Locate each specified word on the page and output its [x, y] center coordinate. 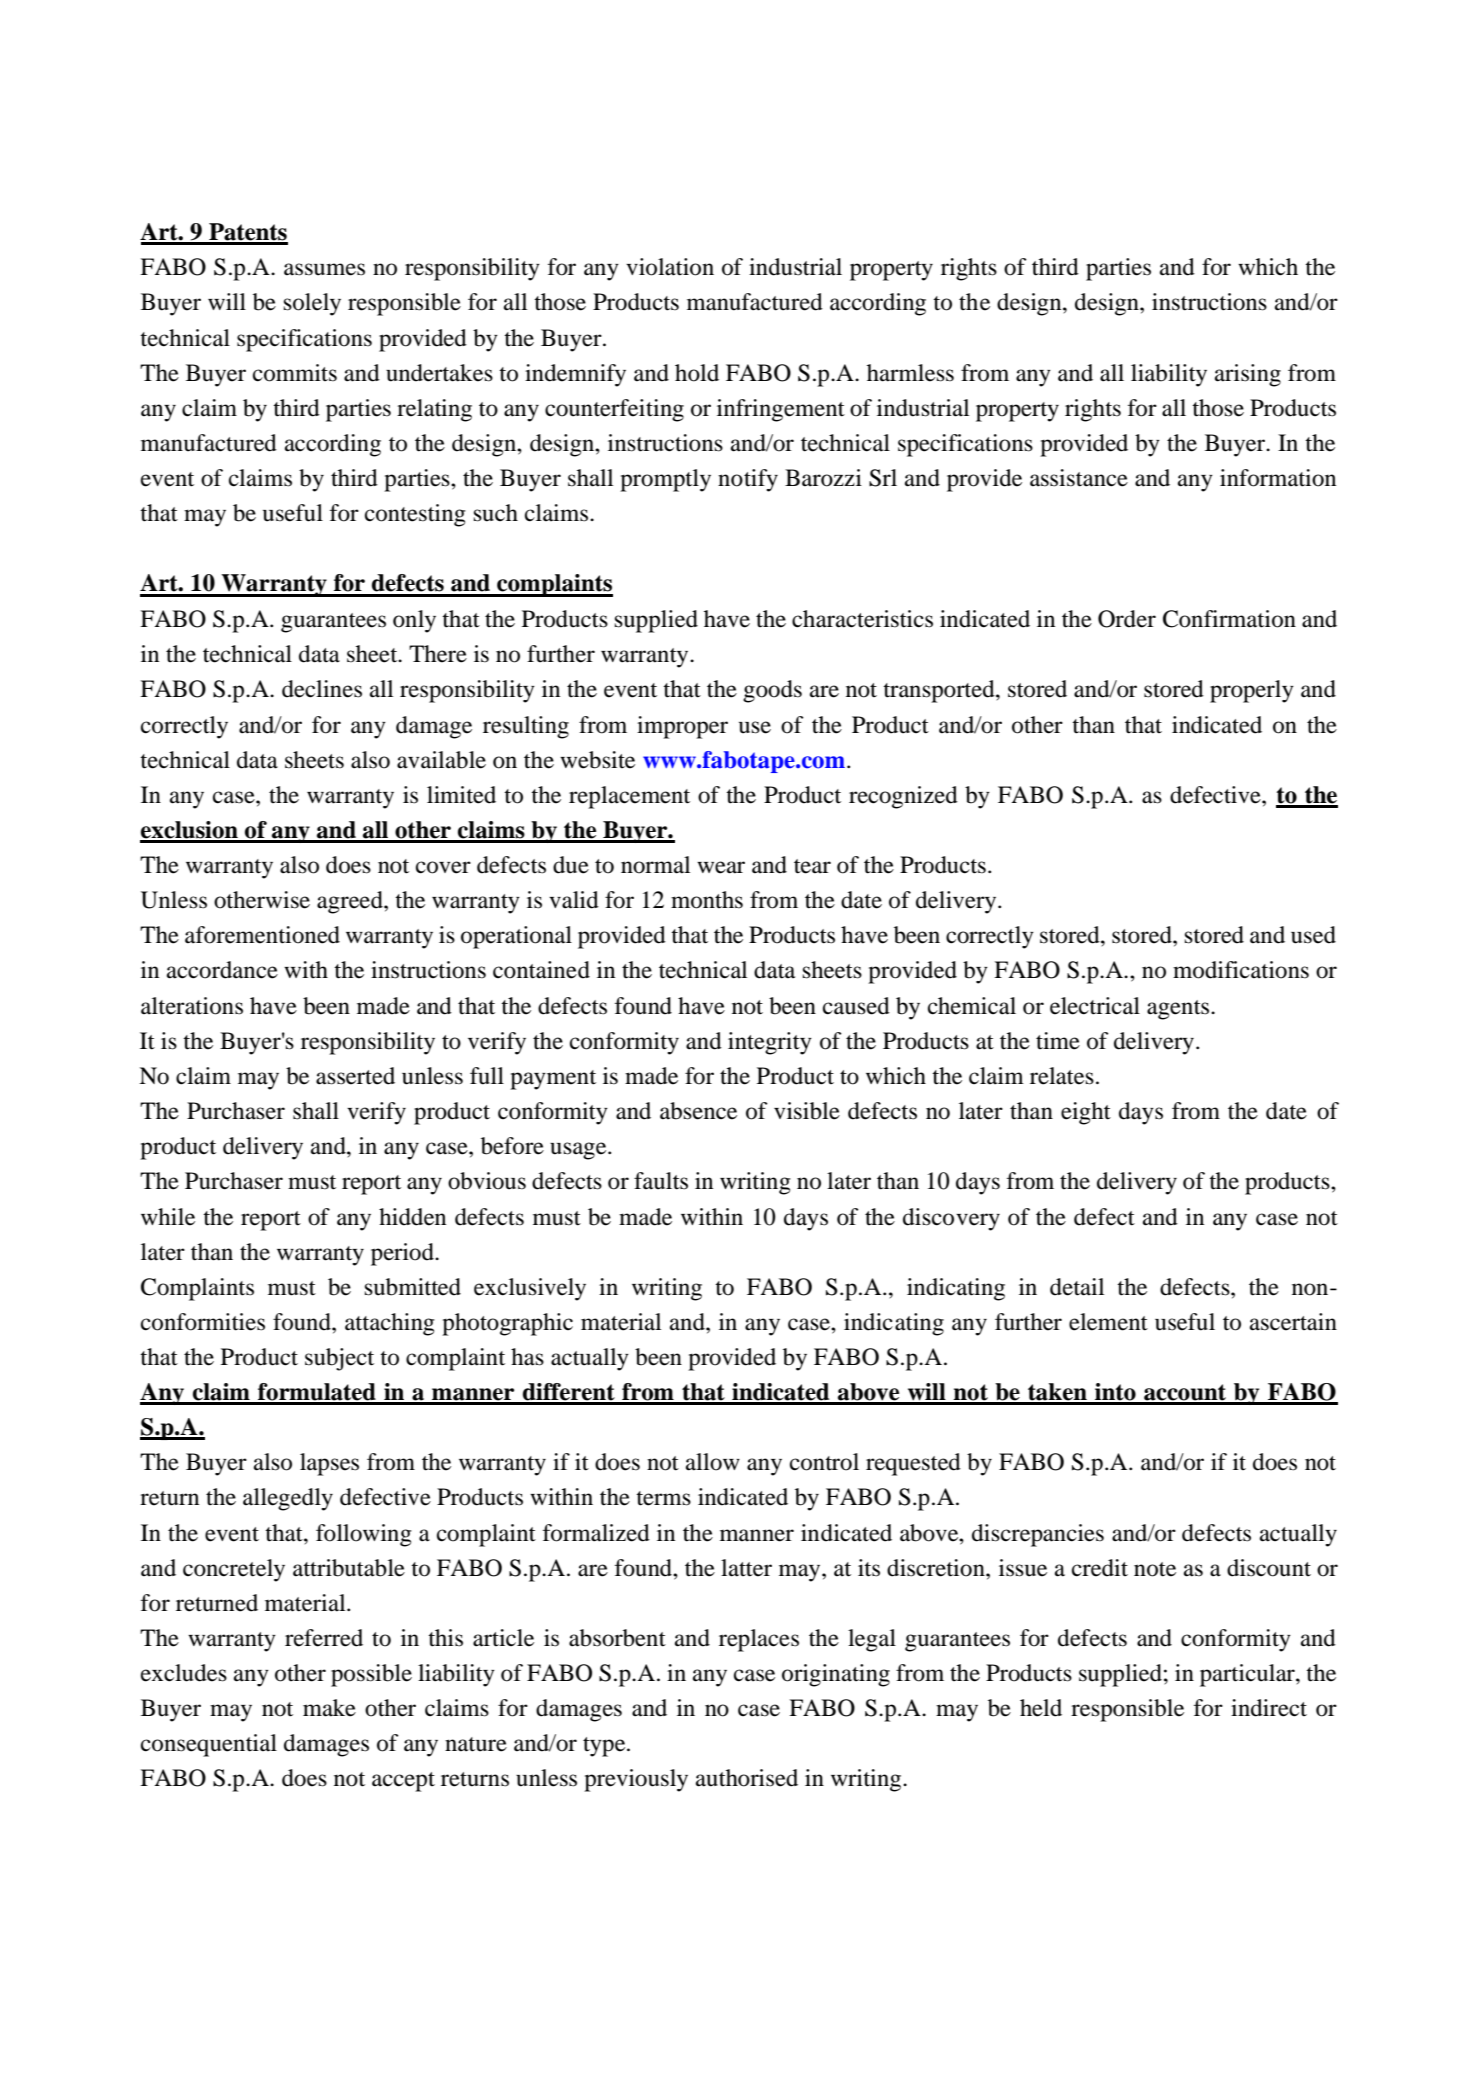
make [329, 1708]
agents [1179, 1010]
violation [670, 267]
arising [1248, 375]
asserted [355, 1076]
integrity [770, 1043]
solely [312, 304]
